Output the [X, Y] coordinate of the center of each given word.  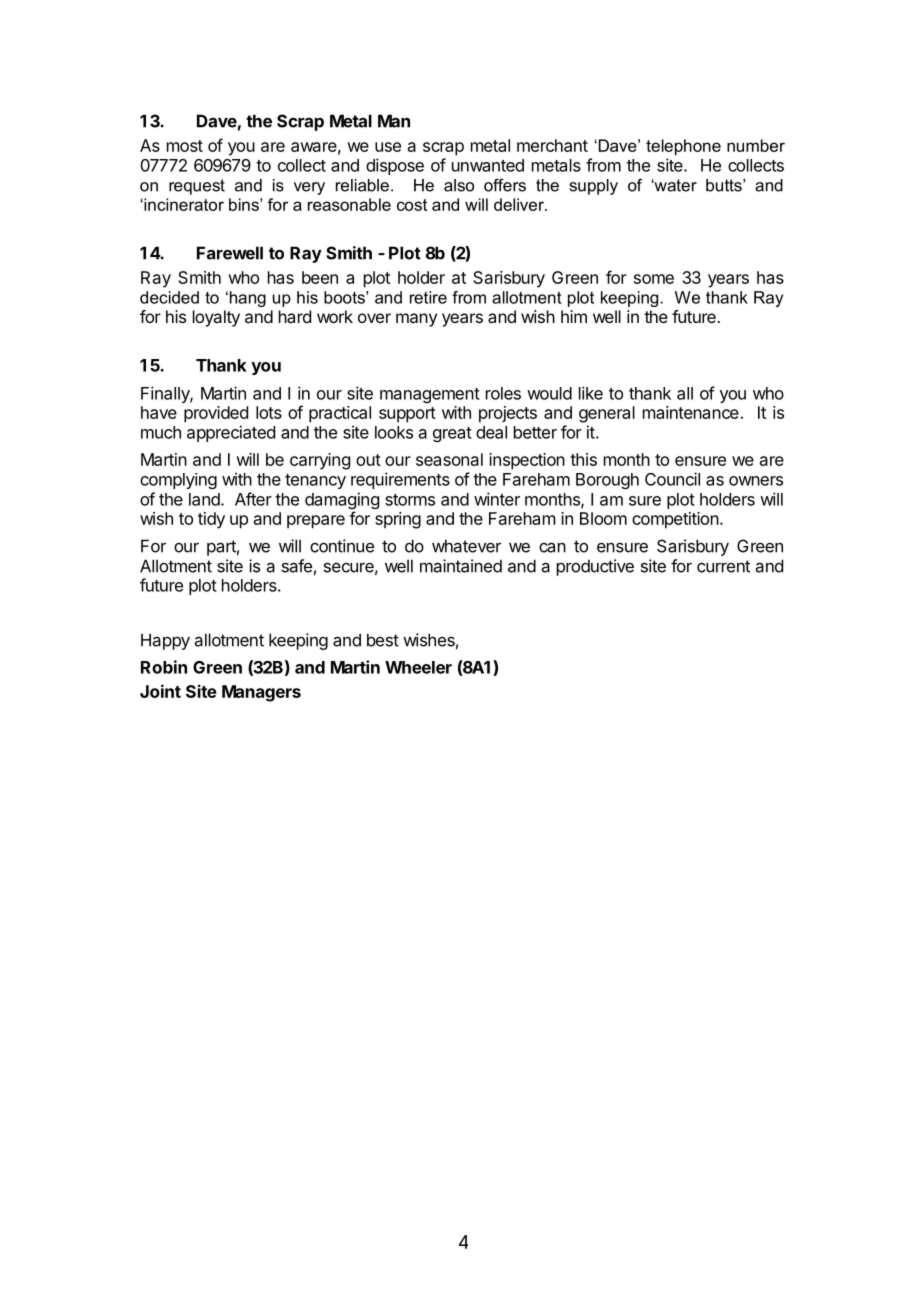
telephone [683, 147]
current [723, 566]
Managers [261, 693]
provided [216, 414]
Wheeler [418, 667]
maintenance [691, 412]
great [452, 434]
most [185, 146]
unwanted [488, 165]
